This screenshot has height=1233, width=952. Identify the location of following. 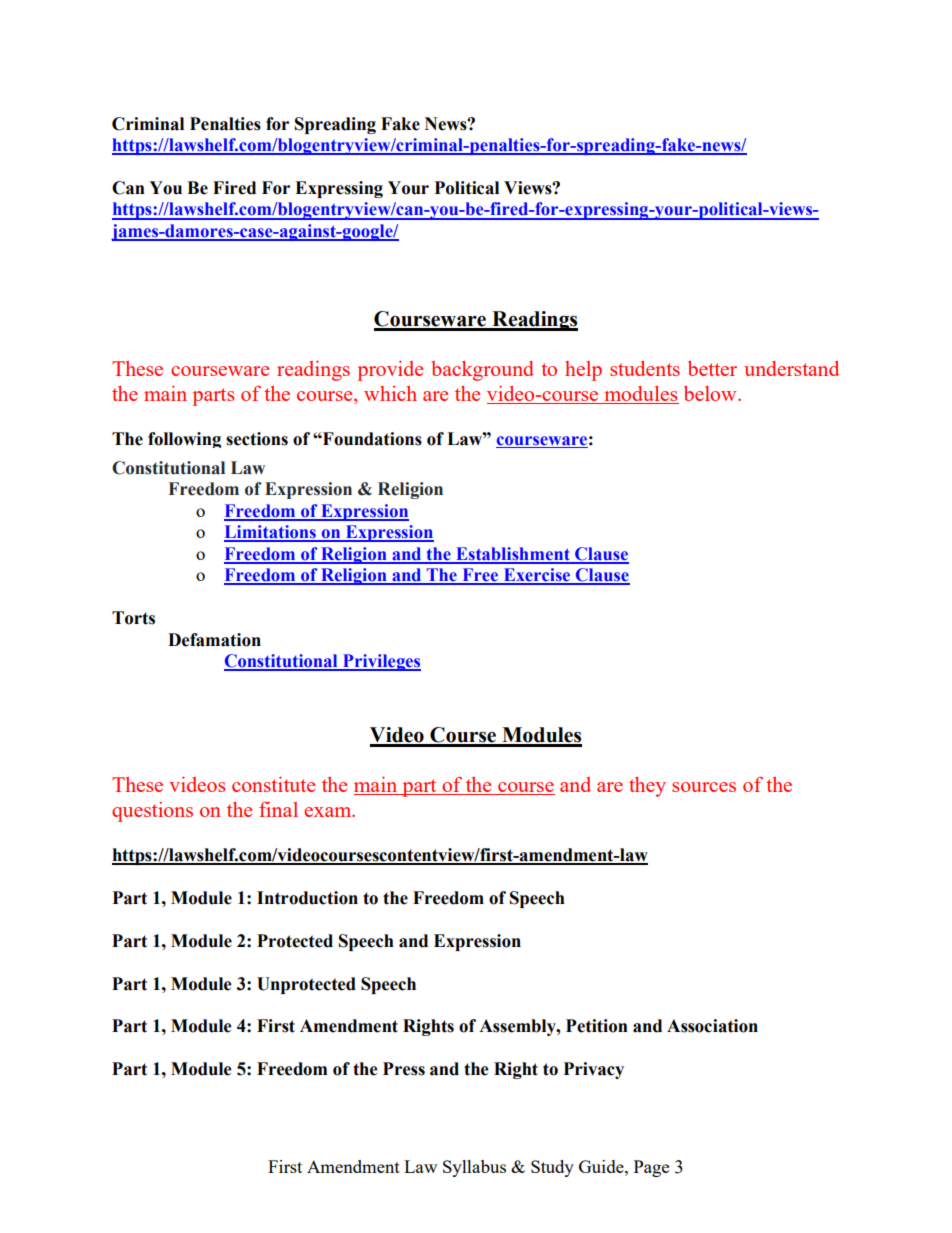
(184, 440).
